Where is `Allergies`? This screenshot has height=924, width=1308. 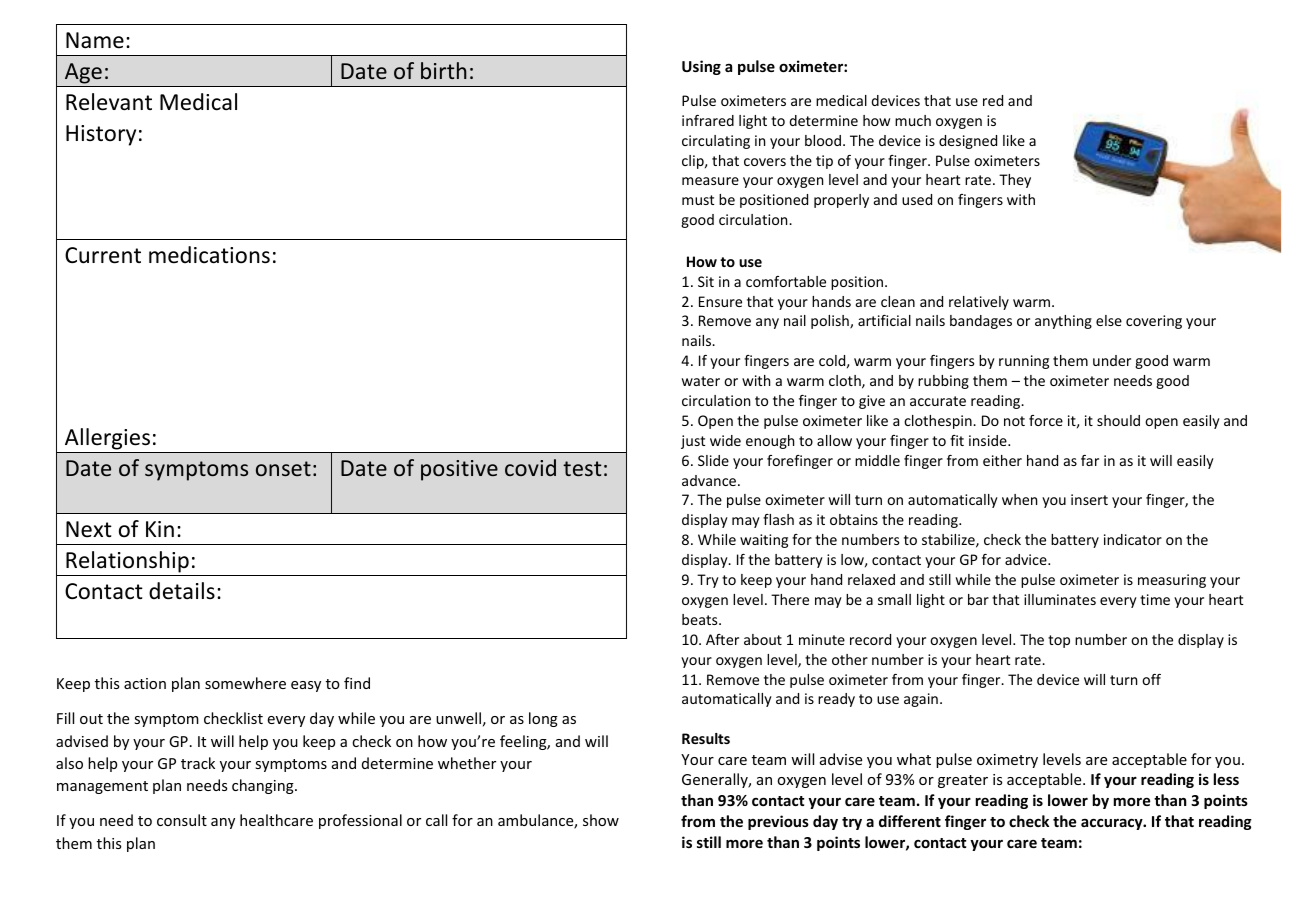 Allergies is located at coordinates (107, 439).
